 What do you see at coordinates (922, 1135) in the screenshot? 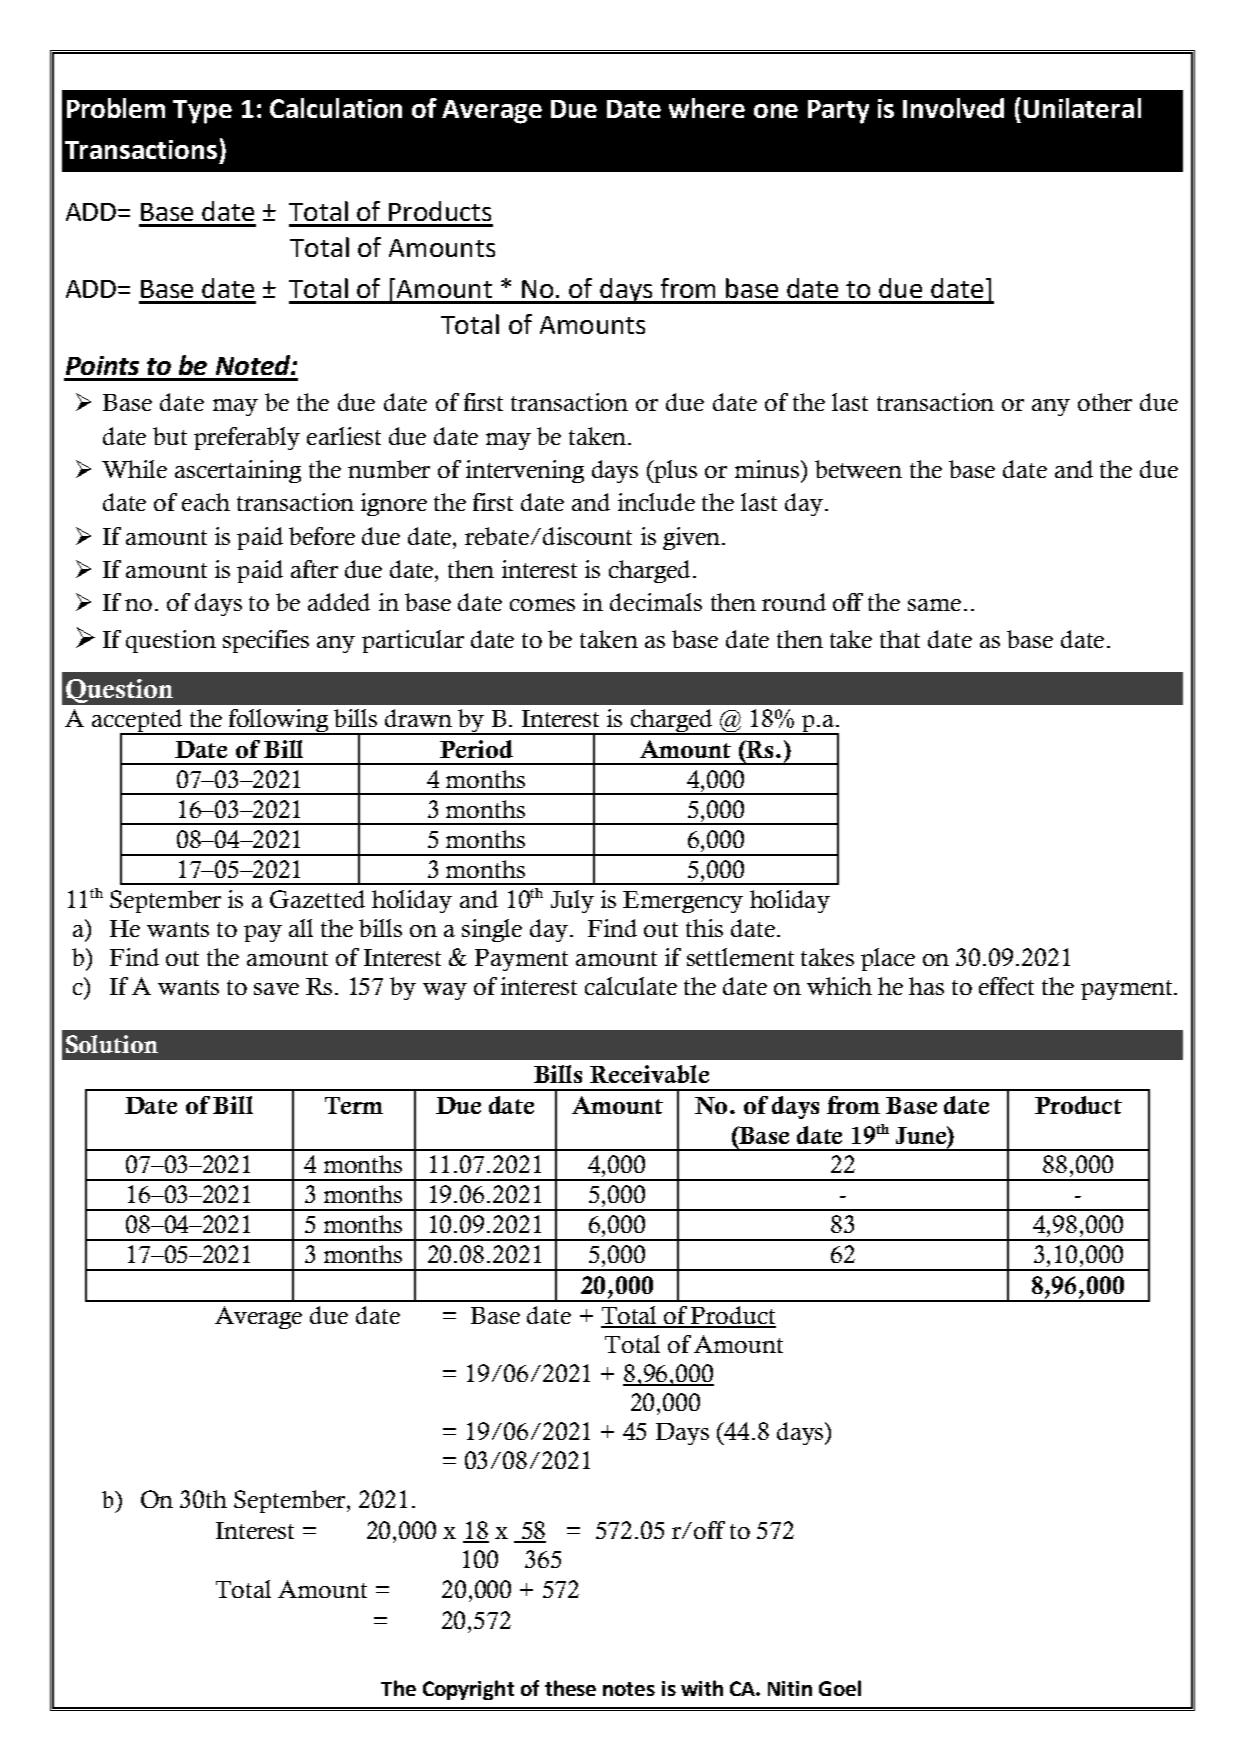
I see `June` at bounding box center [922, 1135].
